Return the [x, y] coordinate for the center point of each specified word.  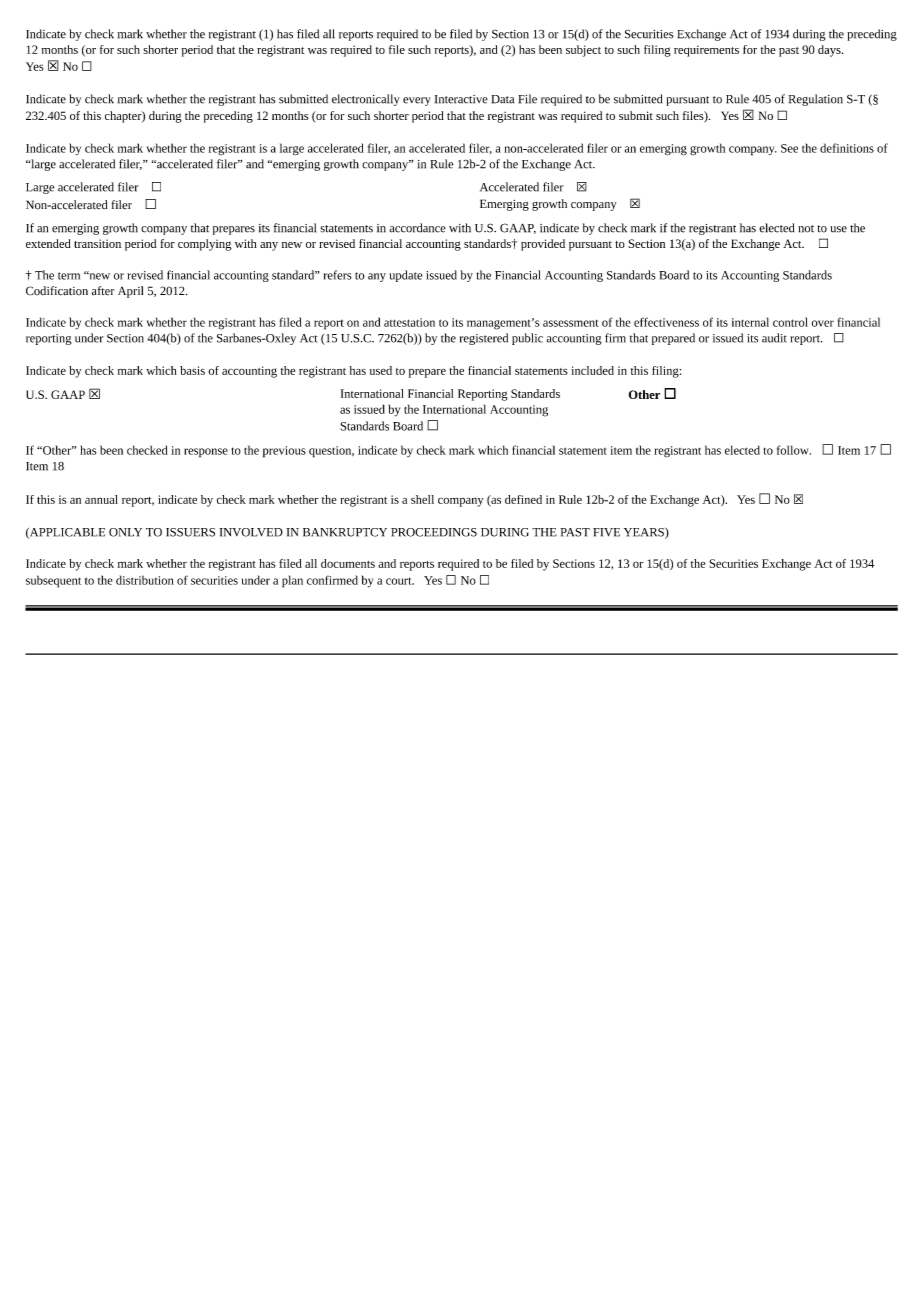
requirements [706, 51]
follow [794, 450]
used [381, 370]
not [806, 229]
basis [192, 370]
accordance [417, 228]
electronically [366, 100]
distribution [145, 580]
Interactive [461, 99]
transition [97, 243]
